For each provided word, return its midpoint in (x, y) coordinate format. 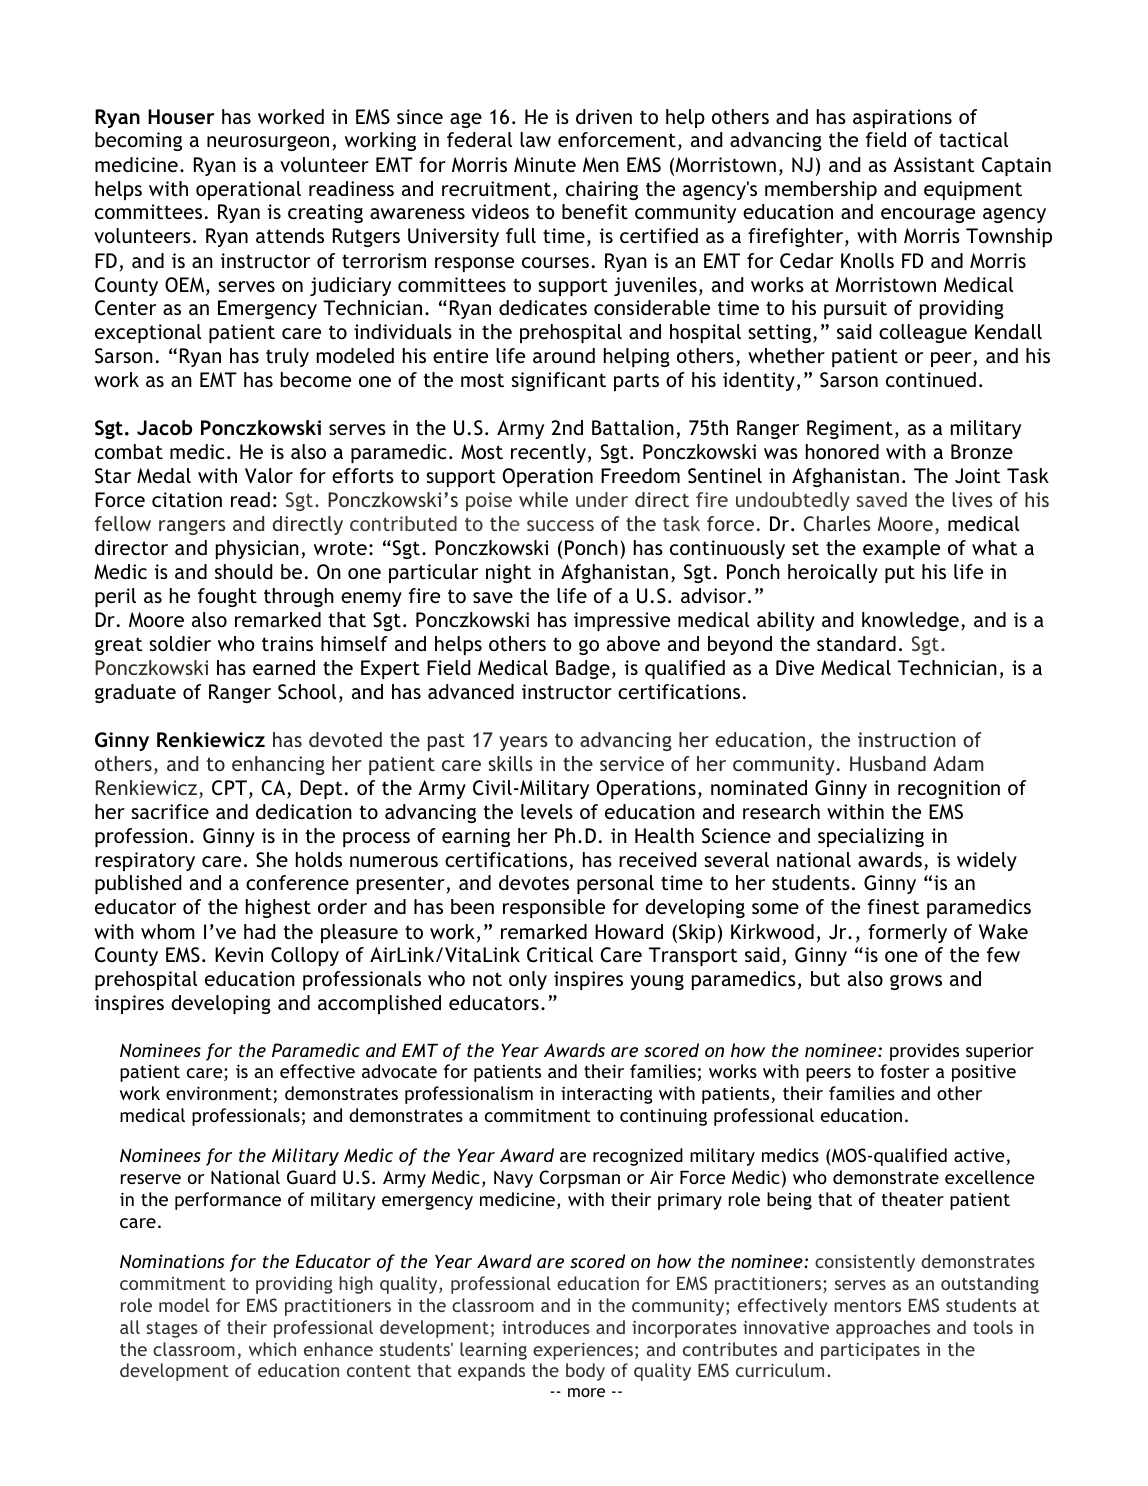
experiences (583, 1351)
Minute (545, 164)
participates (870, 1351)
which (272, 1349)
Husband (888, 763)
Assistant (934, 164)
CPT (229, 788)
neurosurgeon (268, 143)
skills (511, 763)
